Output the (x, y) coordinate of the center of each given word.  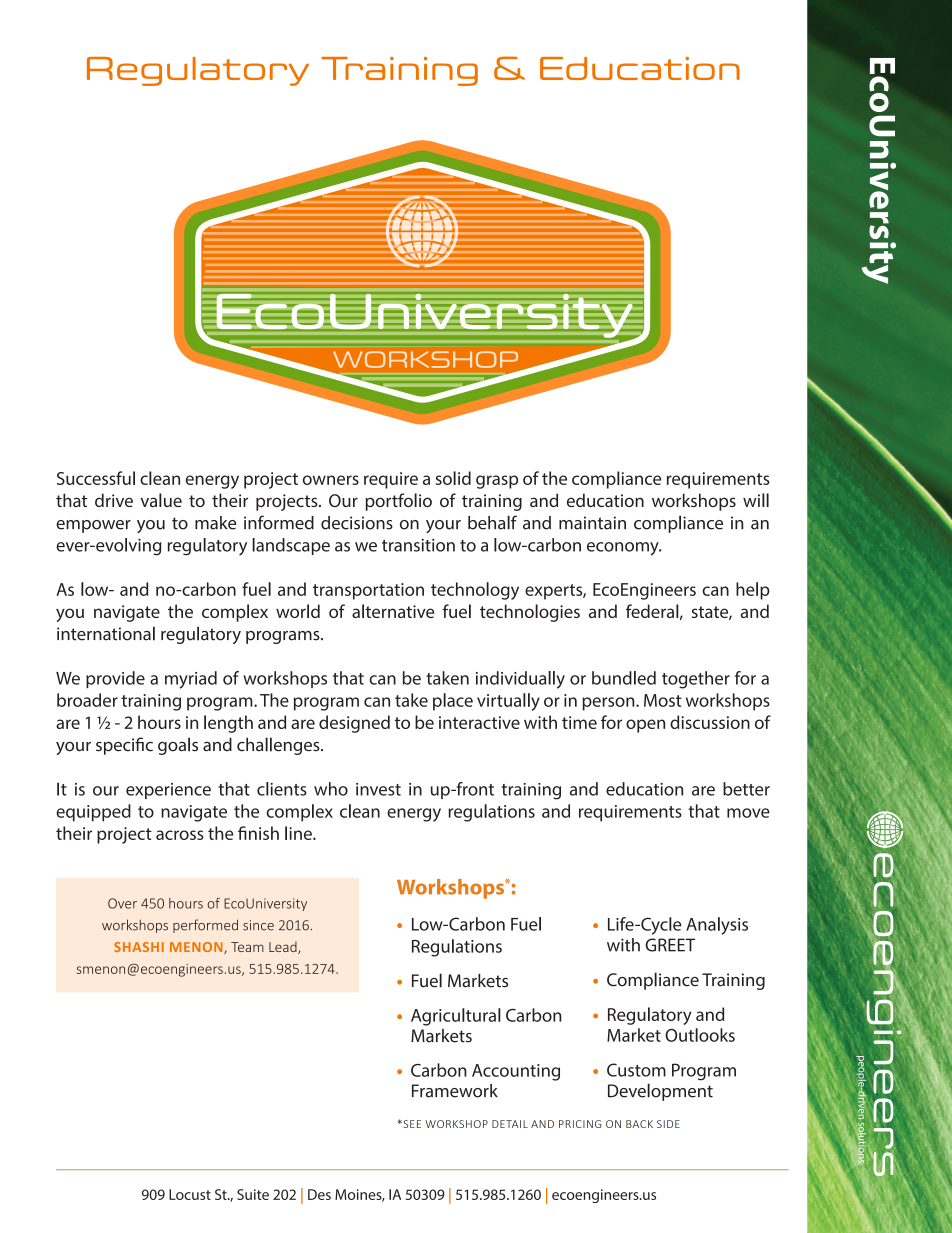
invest (378, 789)
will (756, 500)
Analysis (717, 926)
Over (122, 903)
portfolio (398, 502)
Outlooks (700, 1035)
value (161, 500)
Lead (284, 947)
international (106, 633)
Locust (190, 1194)
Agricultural (456, 1017)
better (746, 789)
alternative (393, 611)
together (696, 680)
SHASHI (139, 947)
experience (168, 791)
